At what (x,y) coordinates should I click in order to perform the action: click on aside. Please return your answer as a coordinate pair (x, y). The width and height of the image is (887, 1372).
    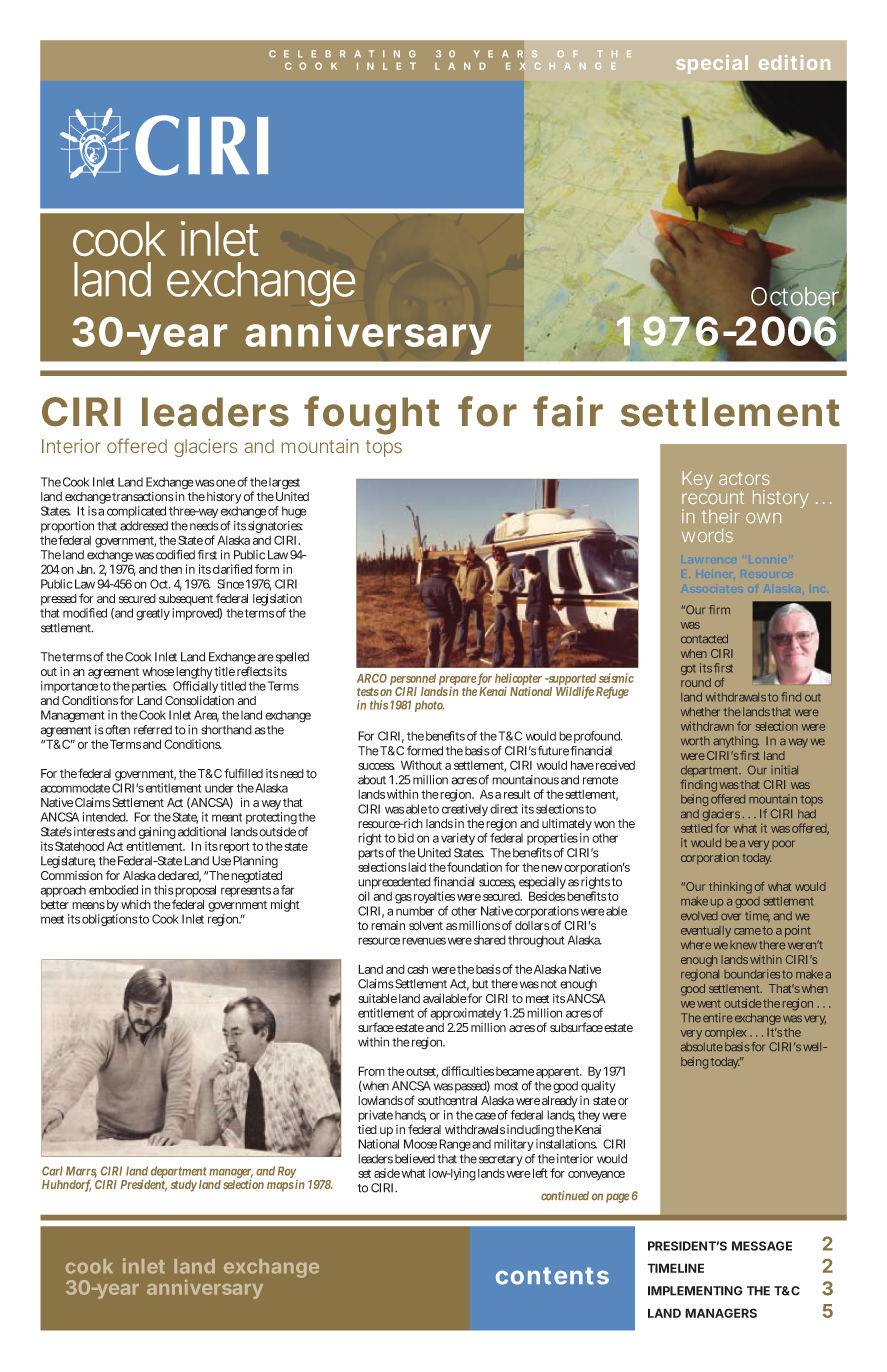
    Looking at the image, I should click on (387, 1173).
